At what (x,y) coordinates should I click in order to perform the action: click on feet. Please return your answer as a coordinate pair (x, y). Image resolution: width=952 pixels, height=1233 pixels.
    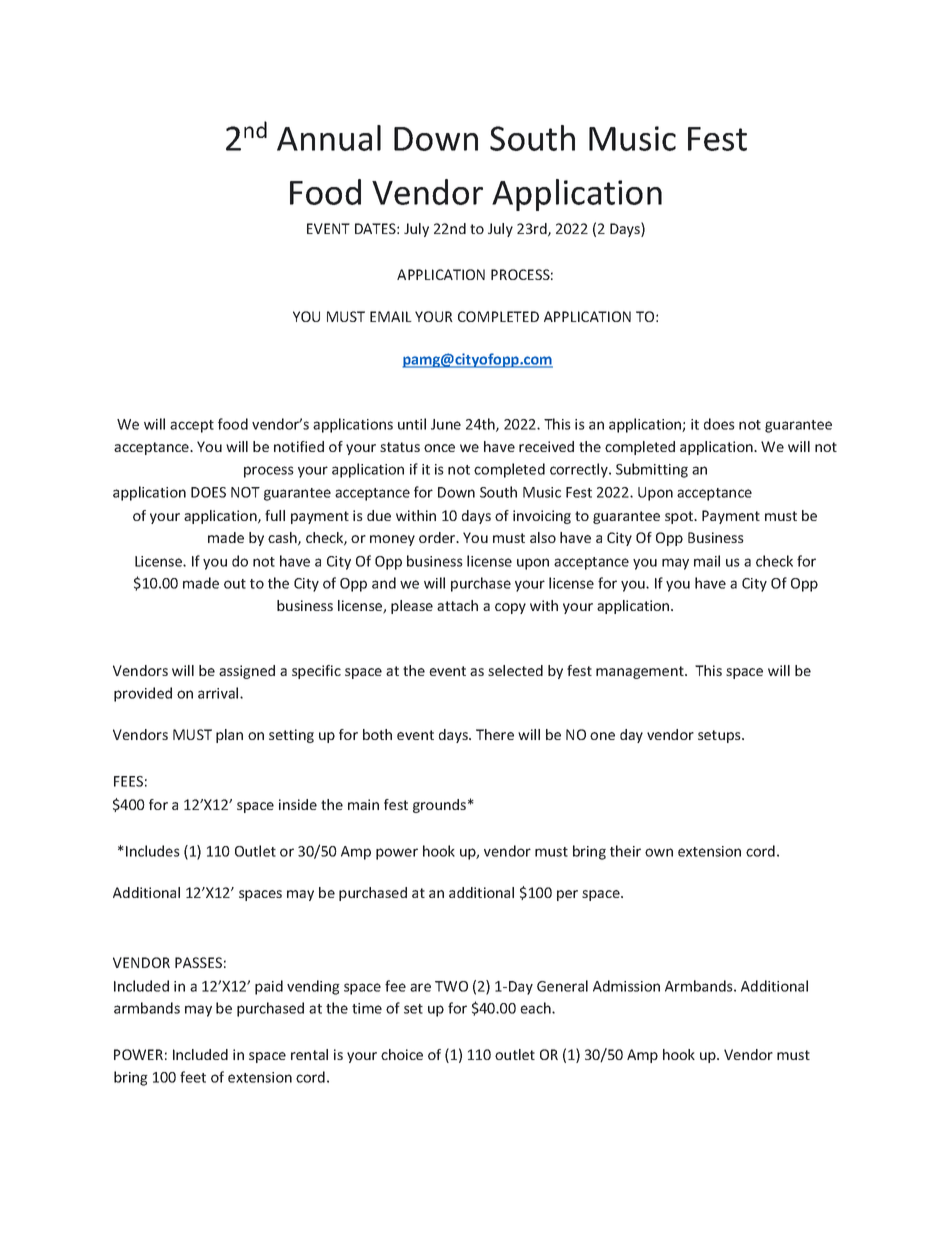
    Looking at the image, I should click on (193, 1077).
